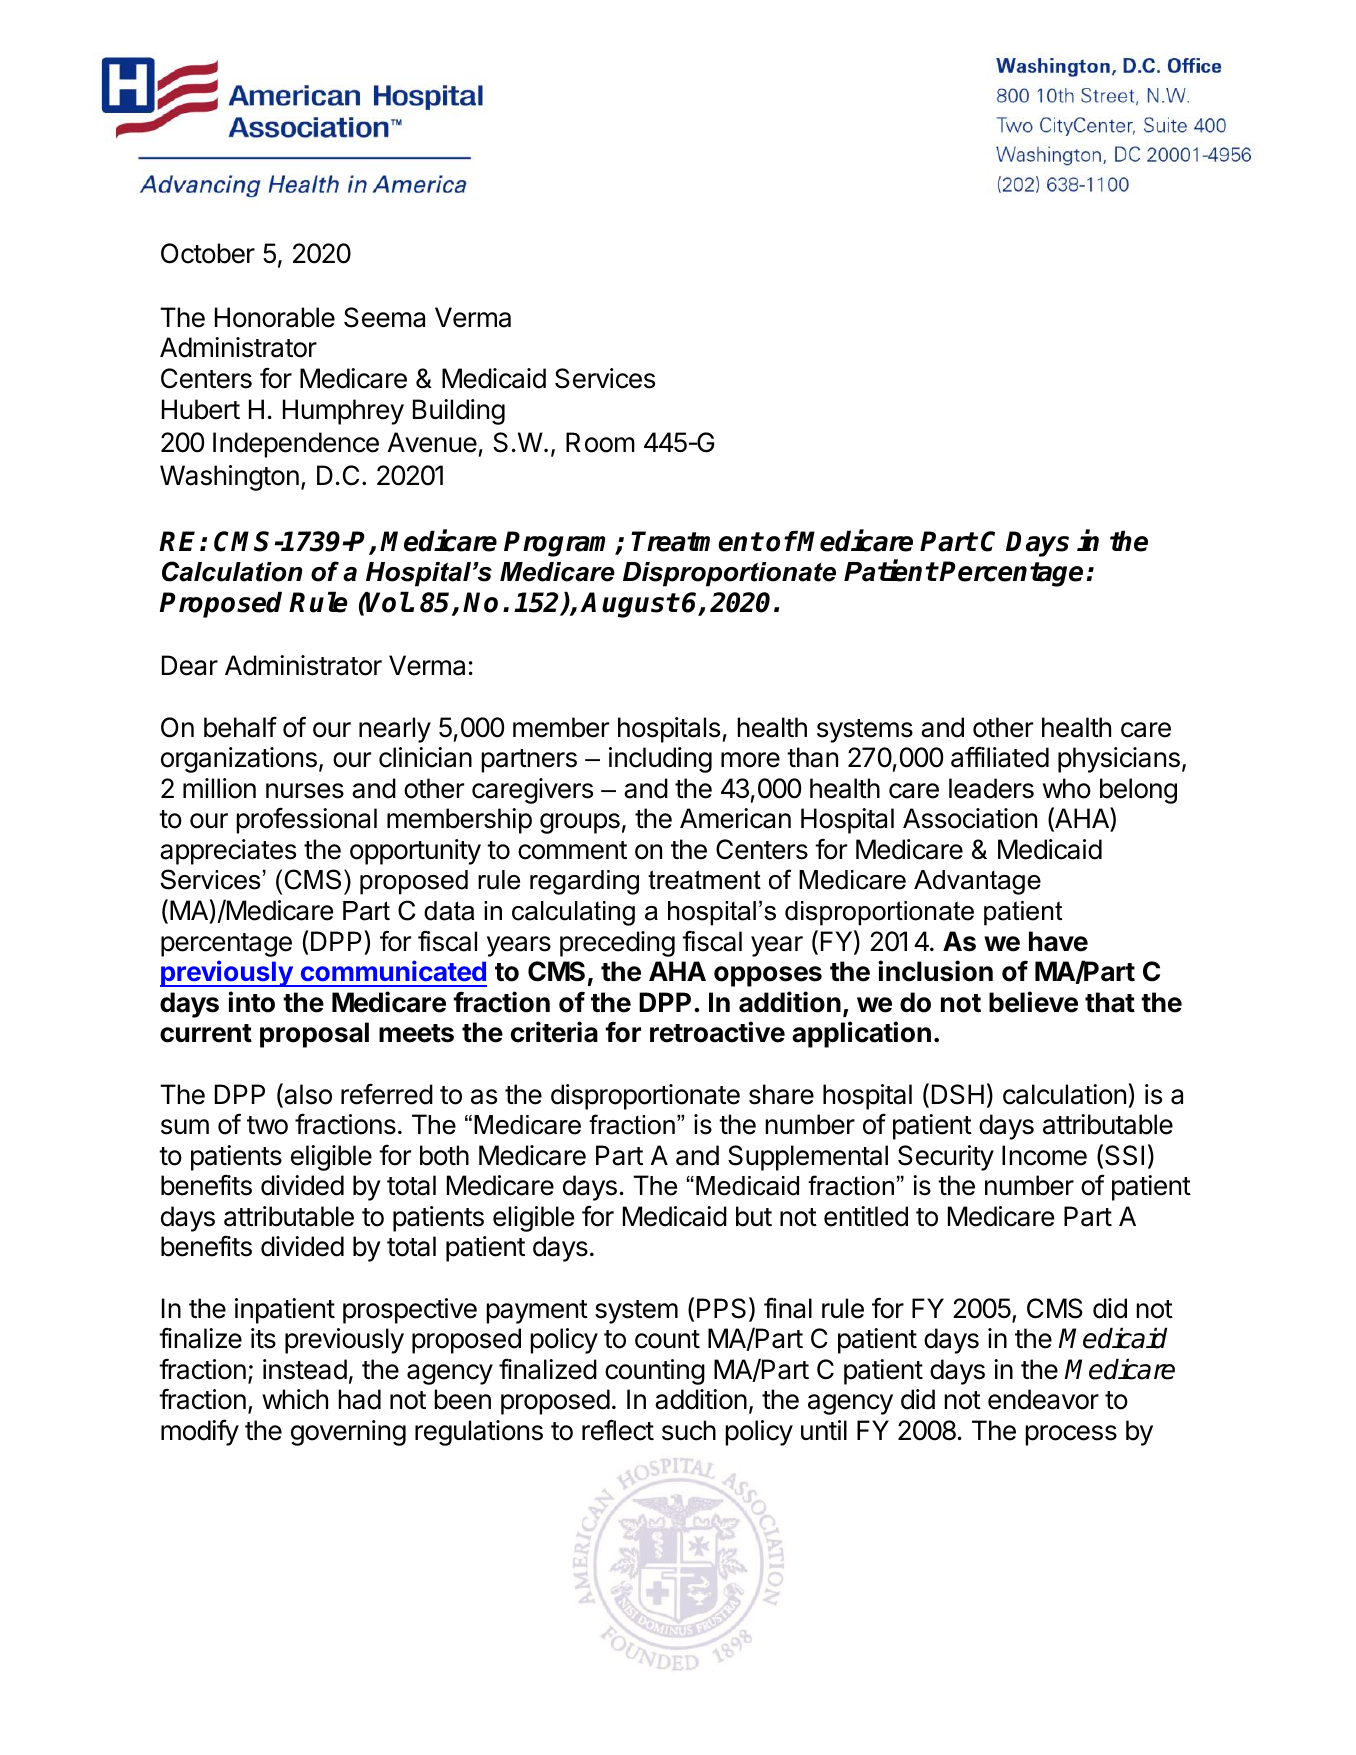  What do you see at coordinates (735, 818) in the image?
I see `American` at bounding box center [735, 818].
